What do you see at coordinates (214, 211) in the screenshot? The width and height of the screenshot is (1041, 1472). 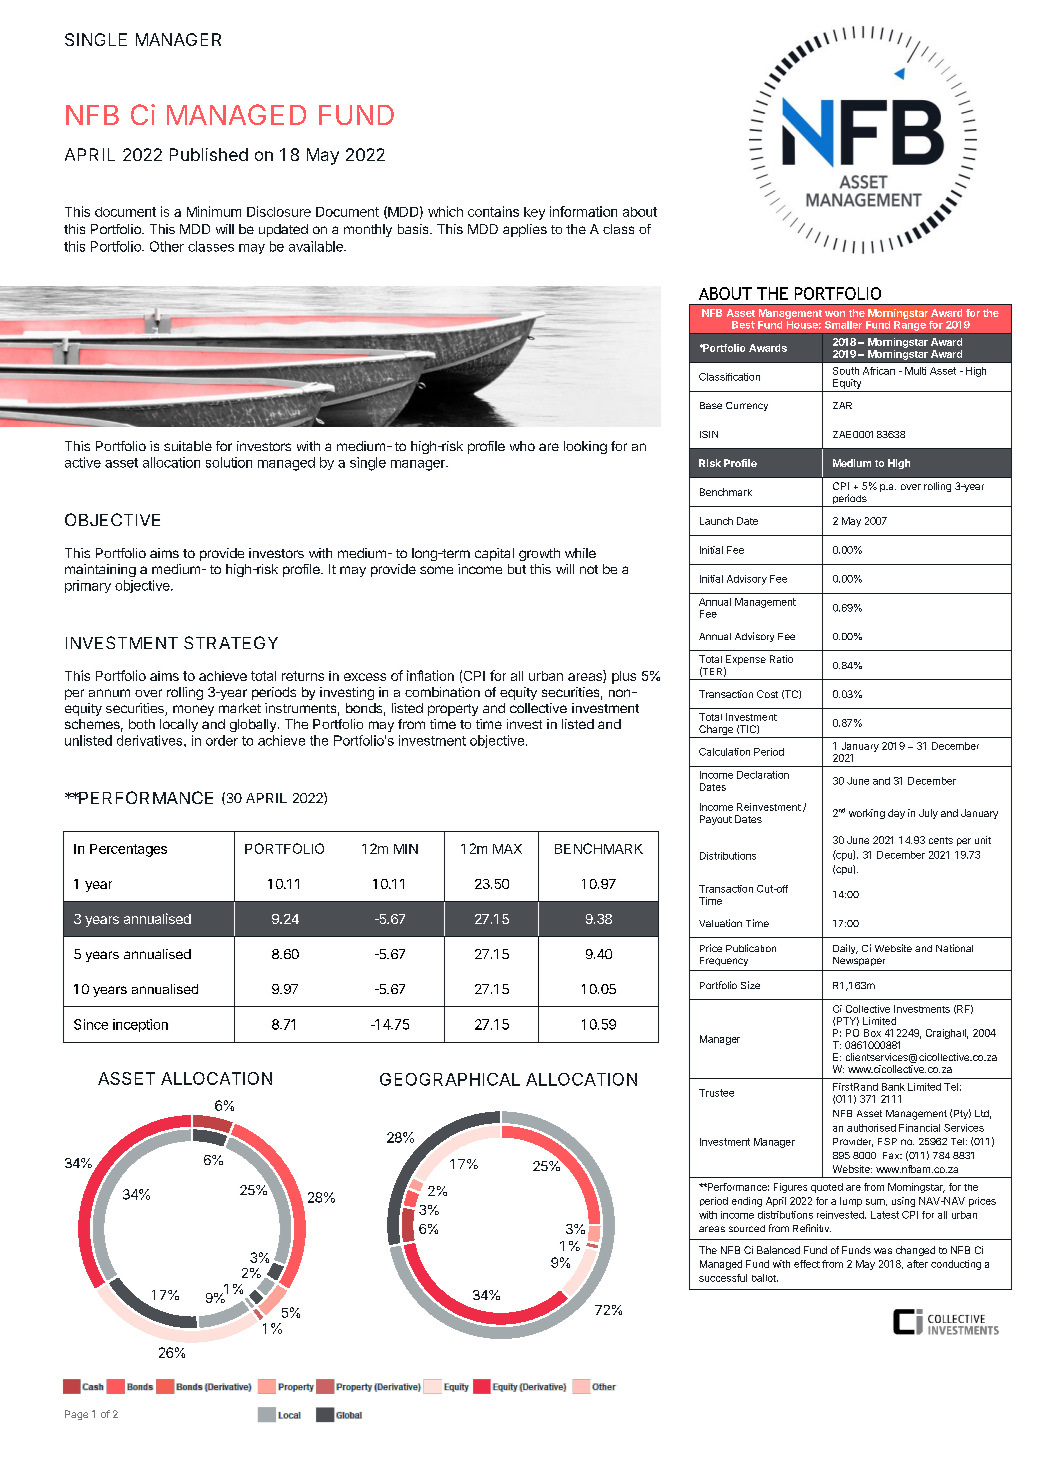 I see `Minimum` at bounding box center [214, 211].
